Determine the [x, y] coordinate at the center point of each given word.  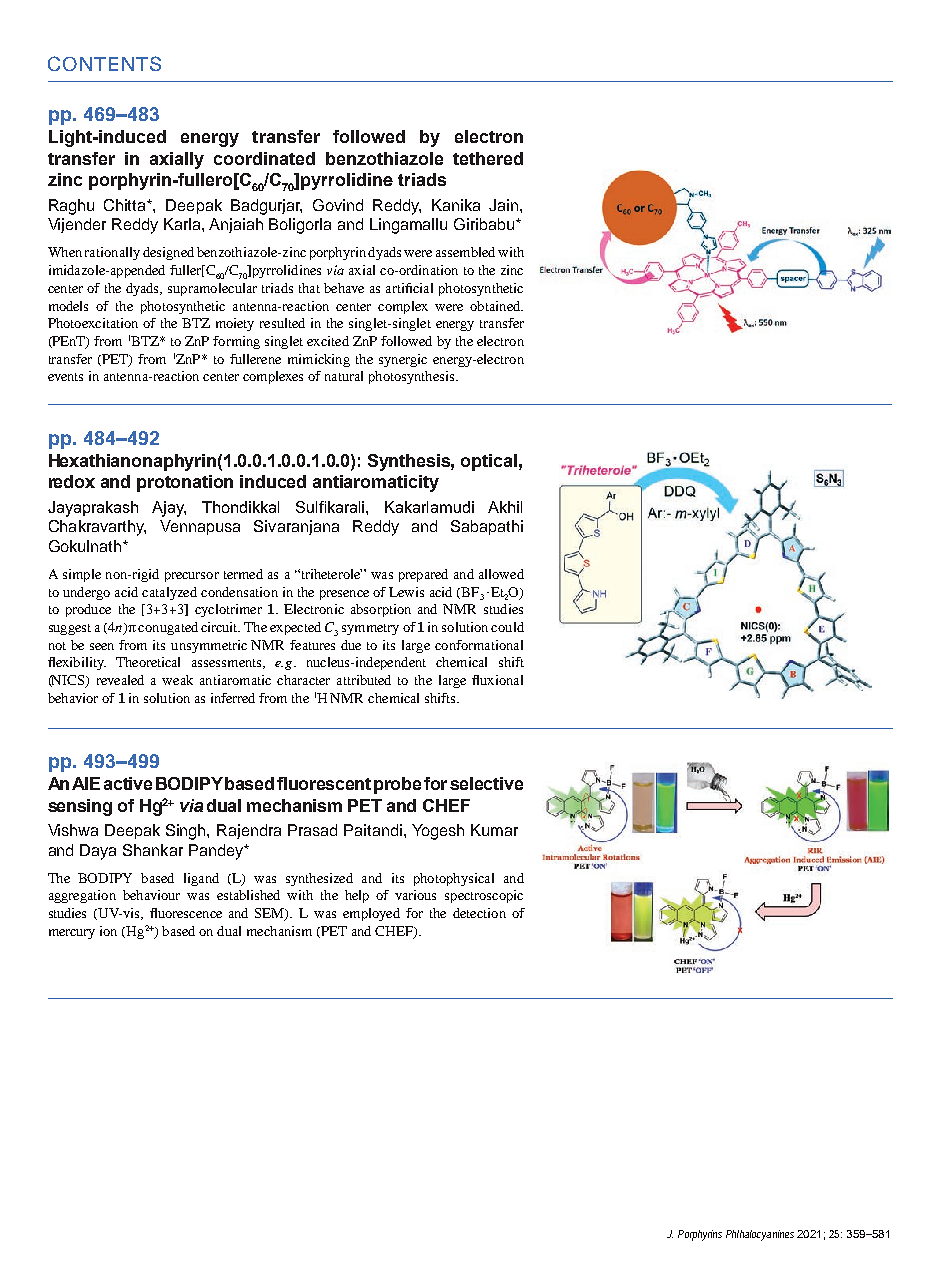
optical [489, 462]
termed [243, 574]
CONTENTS [104, 63]
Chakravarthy [97, 528]
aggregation [82, 896]
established [248, 895]
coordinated [264, 158]
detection [479, 913]
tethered [488, 158]
